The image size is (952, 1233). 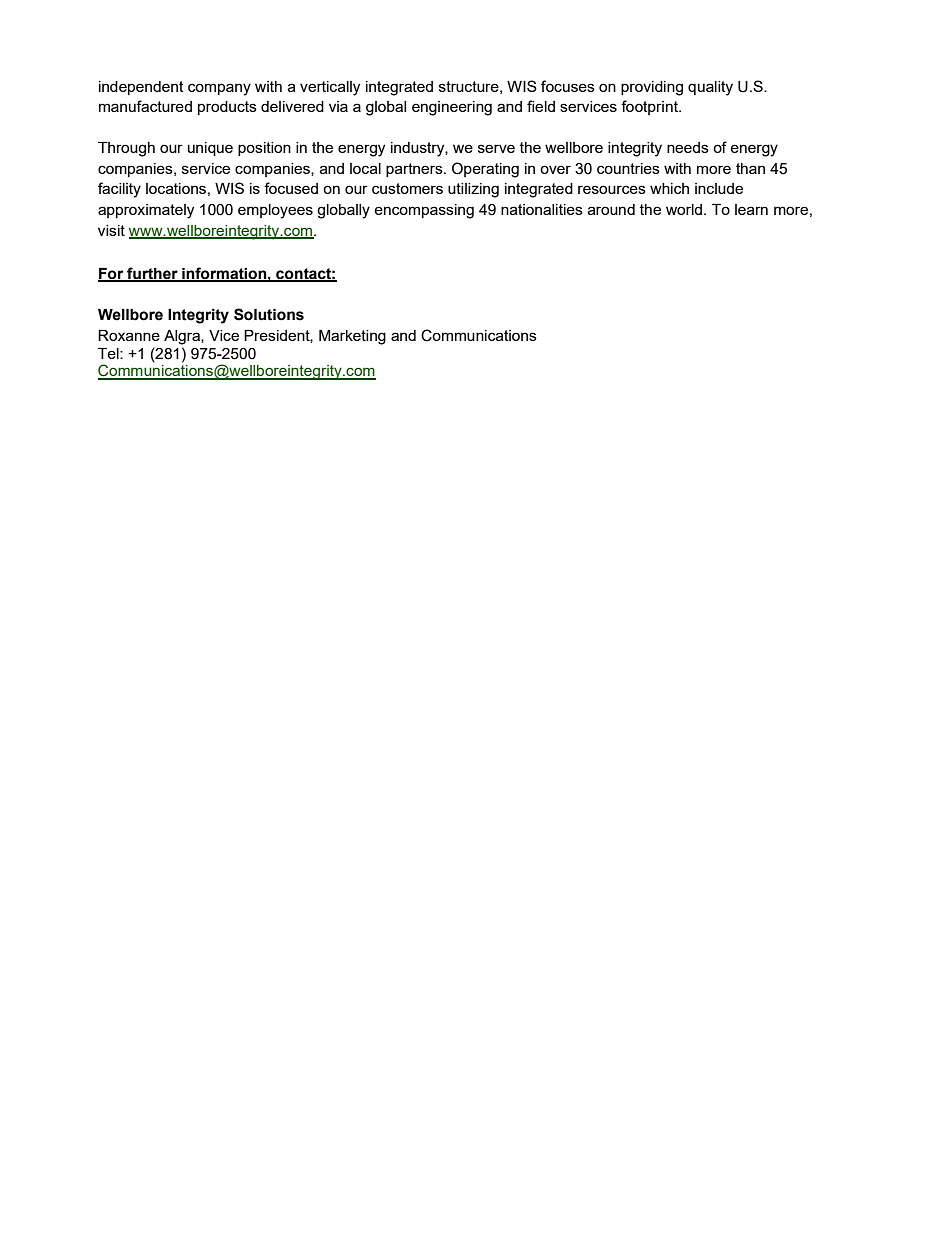 What do you see at coordinates (129, 335) in the page?
I see `Roxanne` at bounding box center [129, 335].
